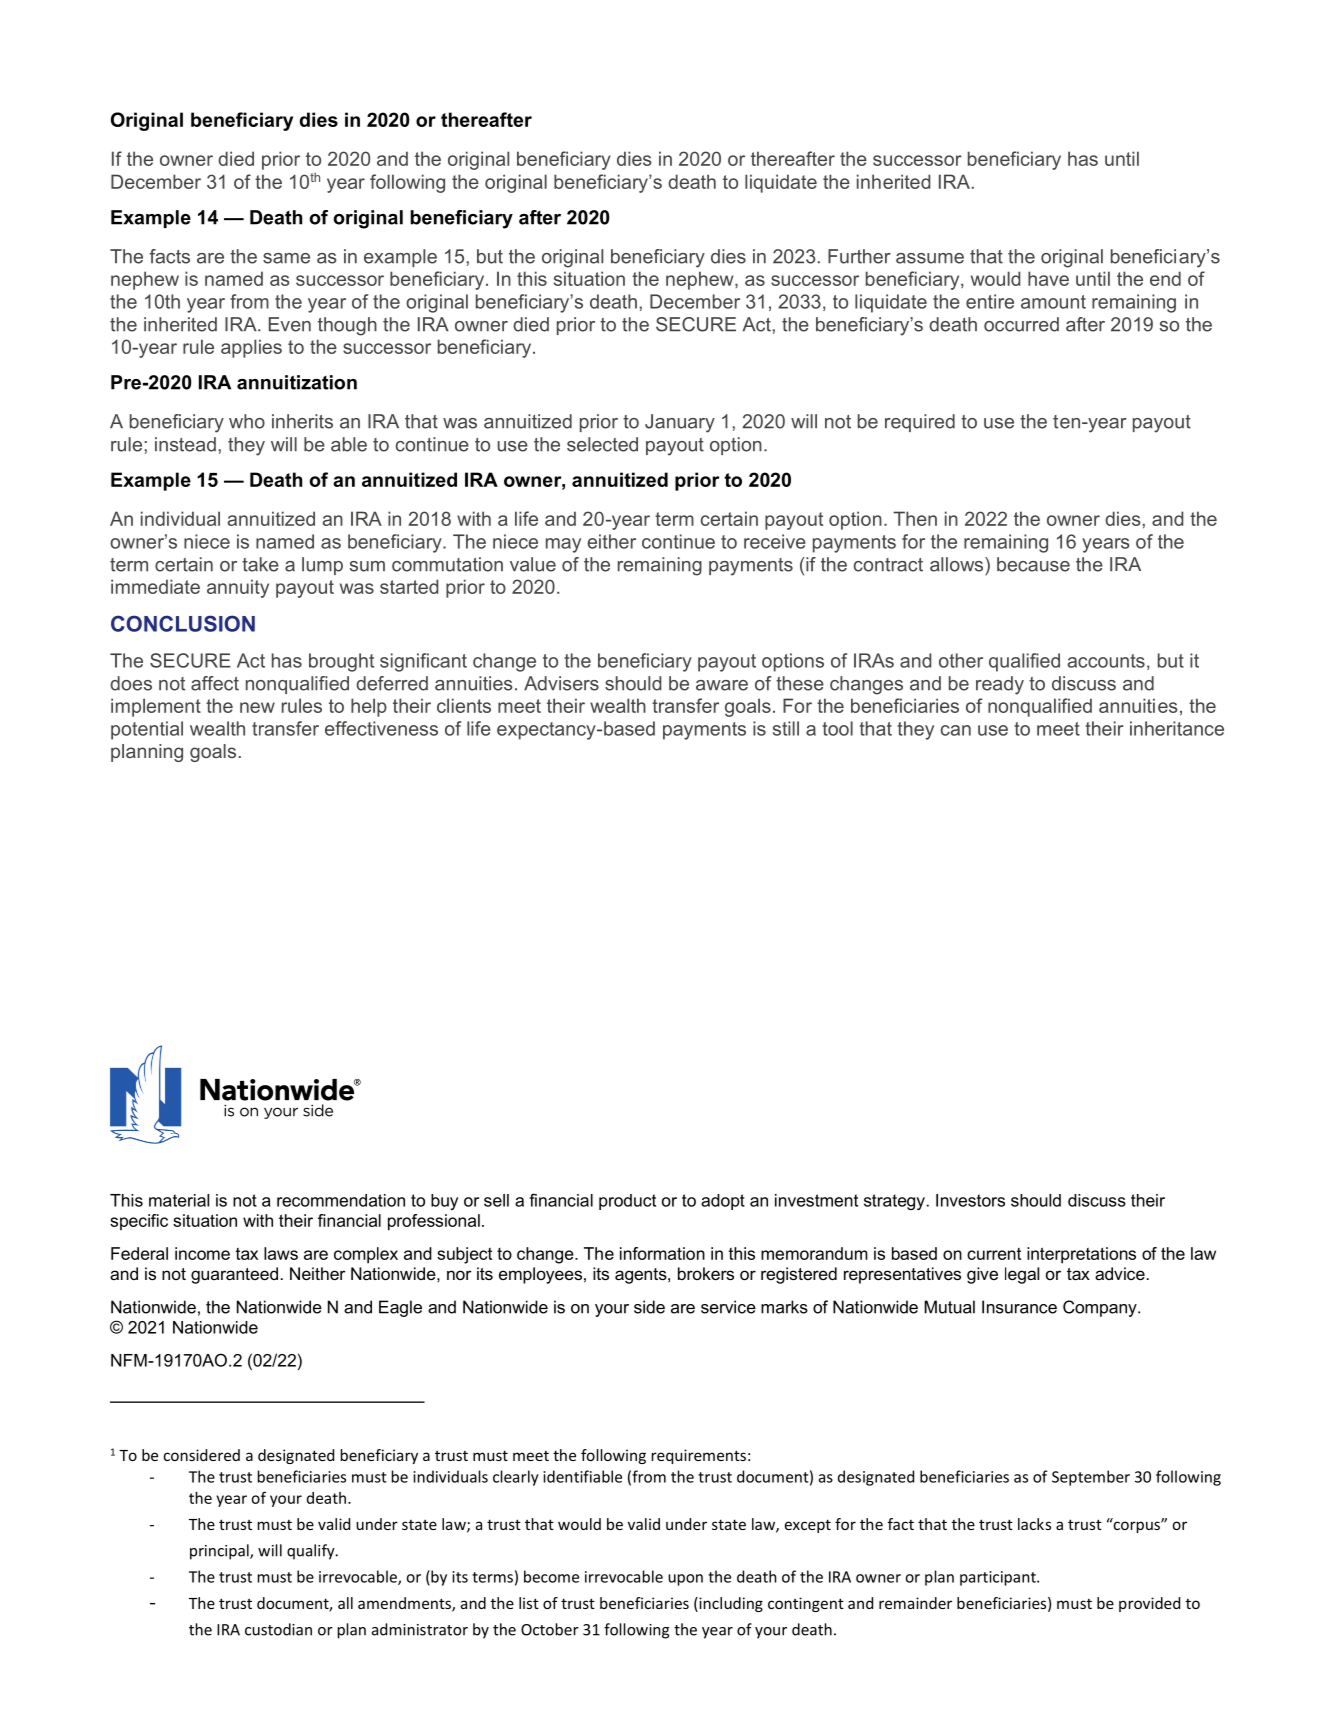  I want to click on upon, so click(685, 1580).
